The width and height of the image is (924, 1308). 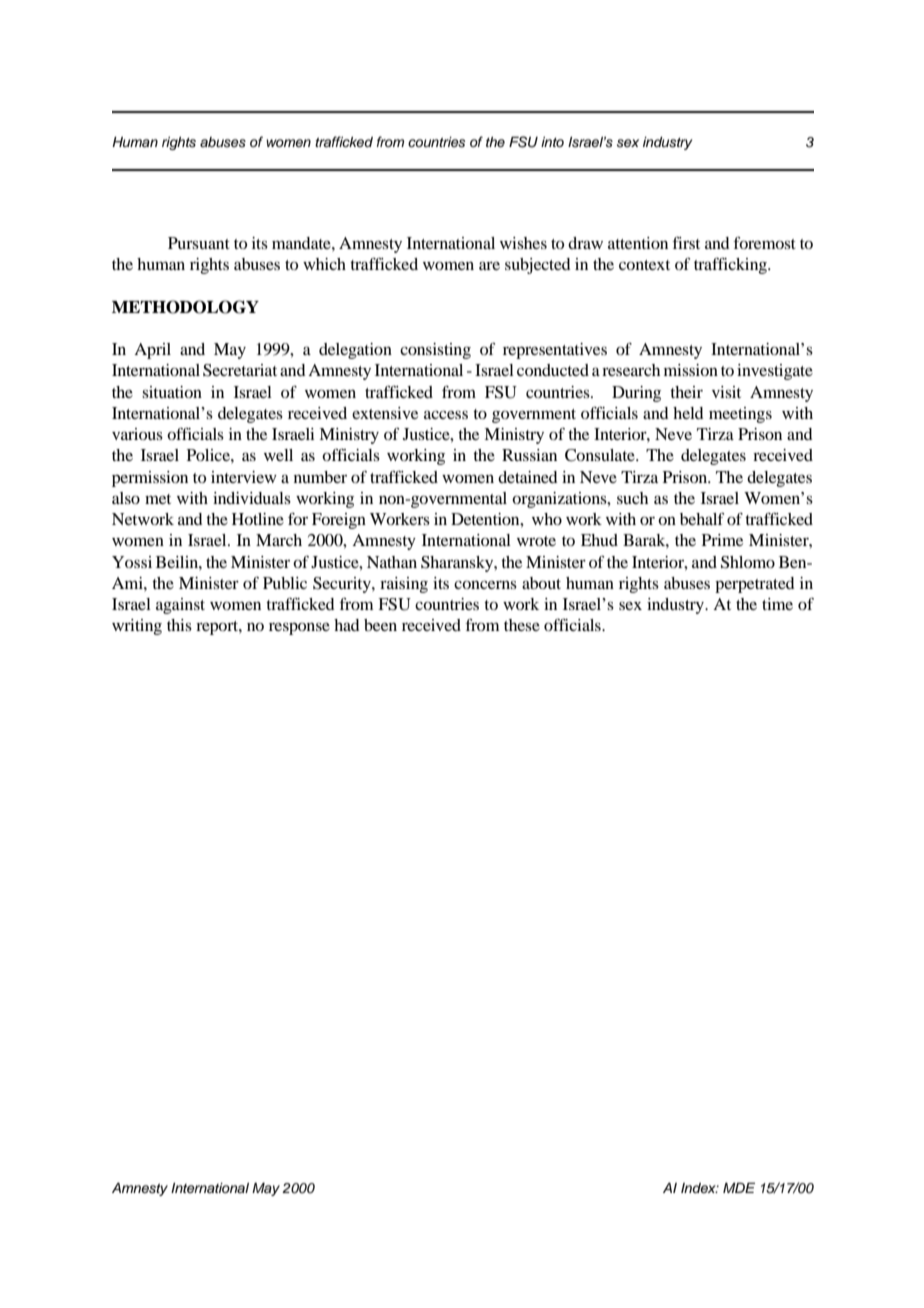 What do you see at coordinates (552, 142) in the image?
I see `into` at bounding box center [552, 142].
